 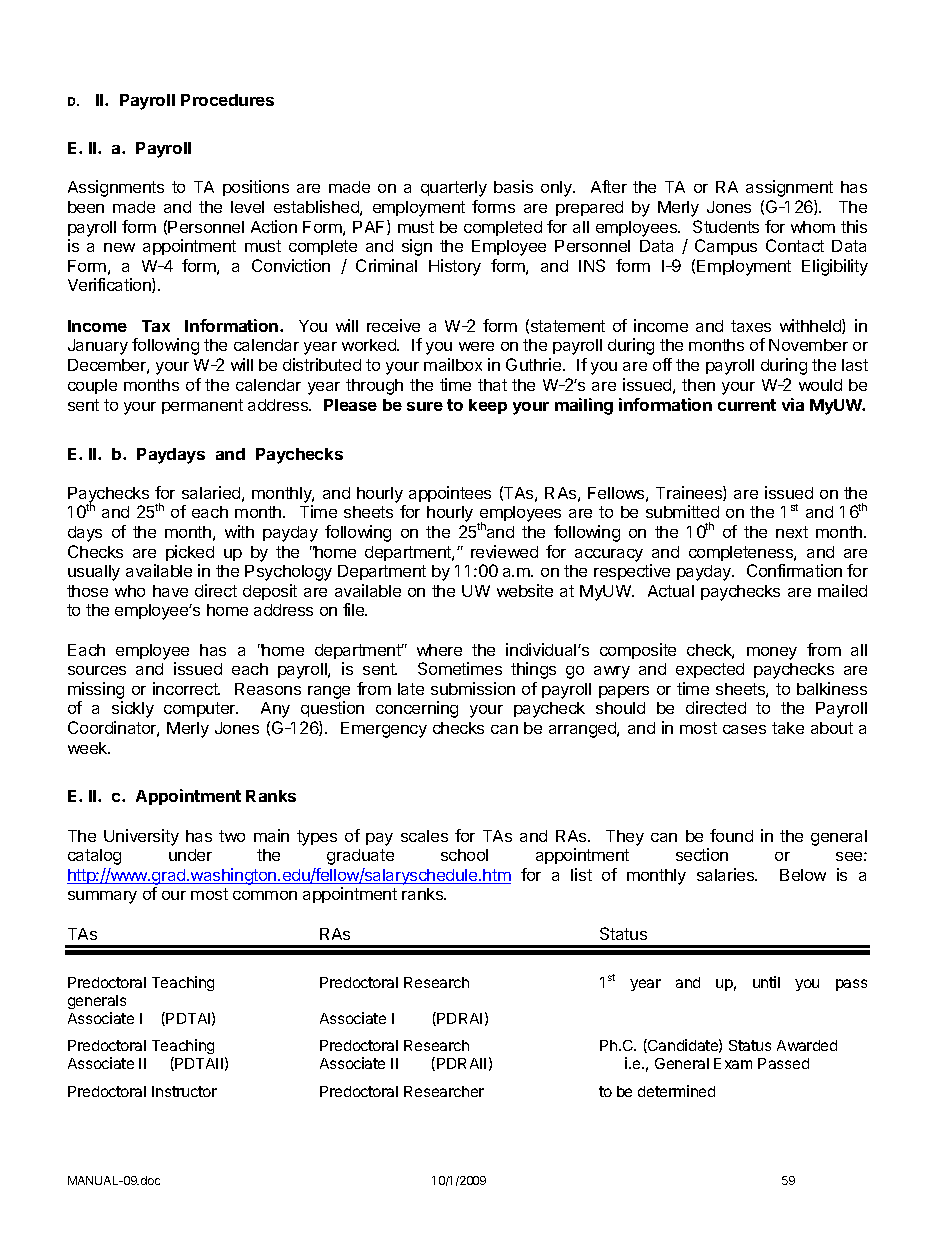 I want to click on Exam, so click(x=733, y=1063).
